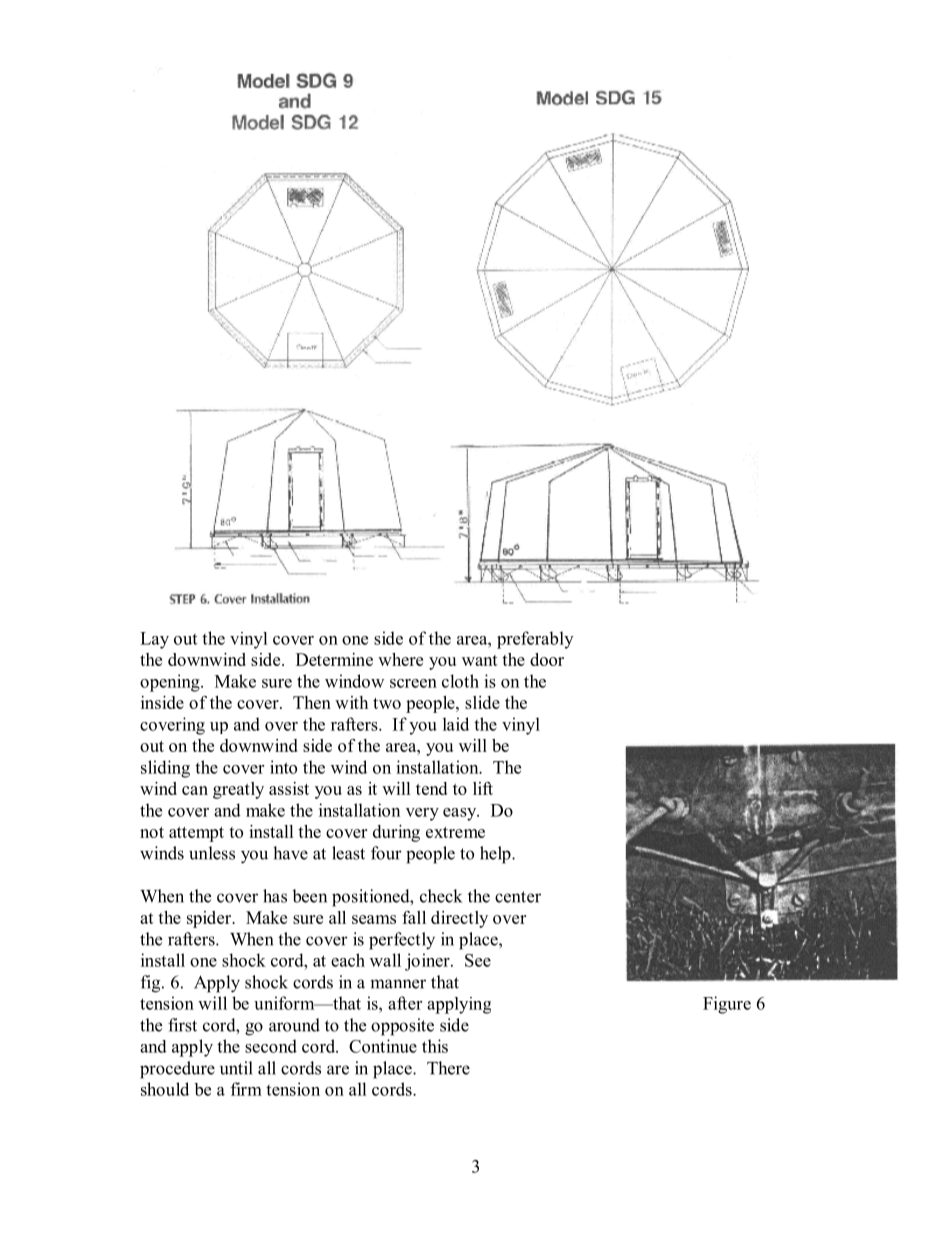 The width and height of the page is (952, 1233). I want to click on four, so click(386, 853).
